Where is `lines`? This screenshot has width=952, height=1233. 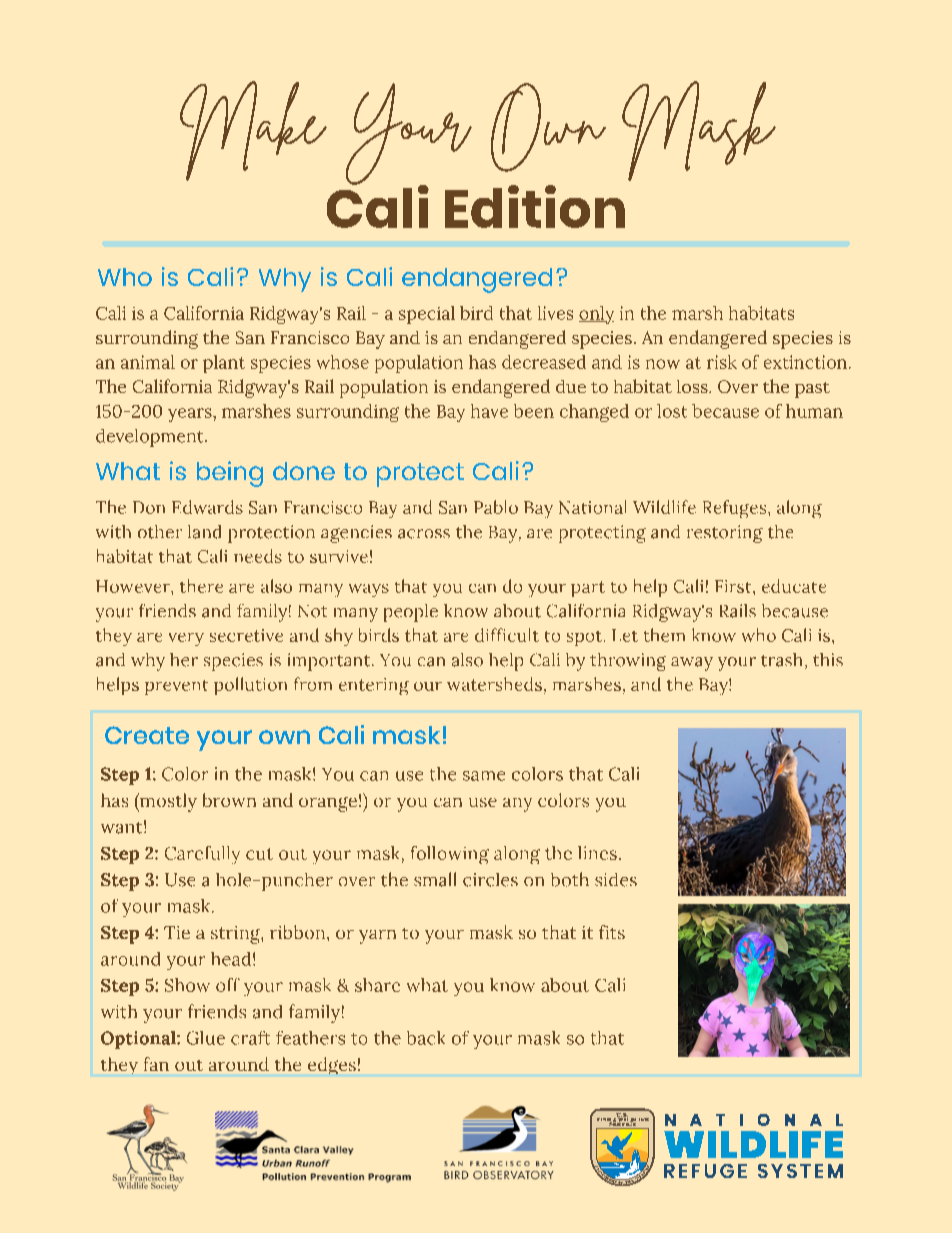
lines is located at coordinates (597, 853).
